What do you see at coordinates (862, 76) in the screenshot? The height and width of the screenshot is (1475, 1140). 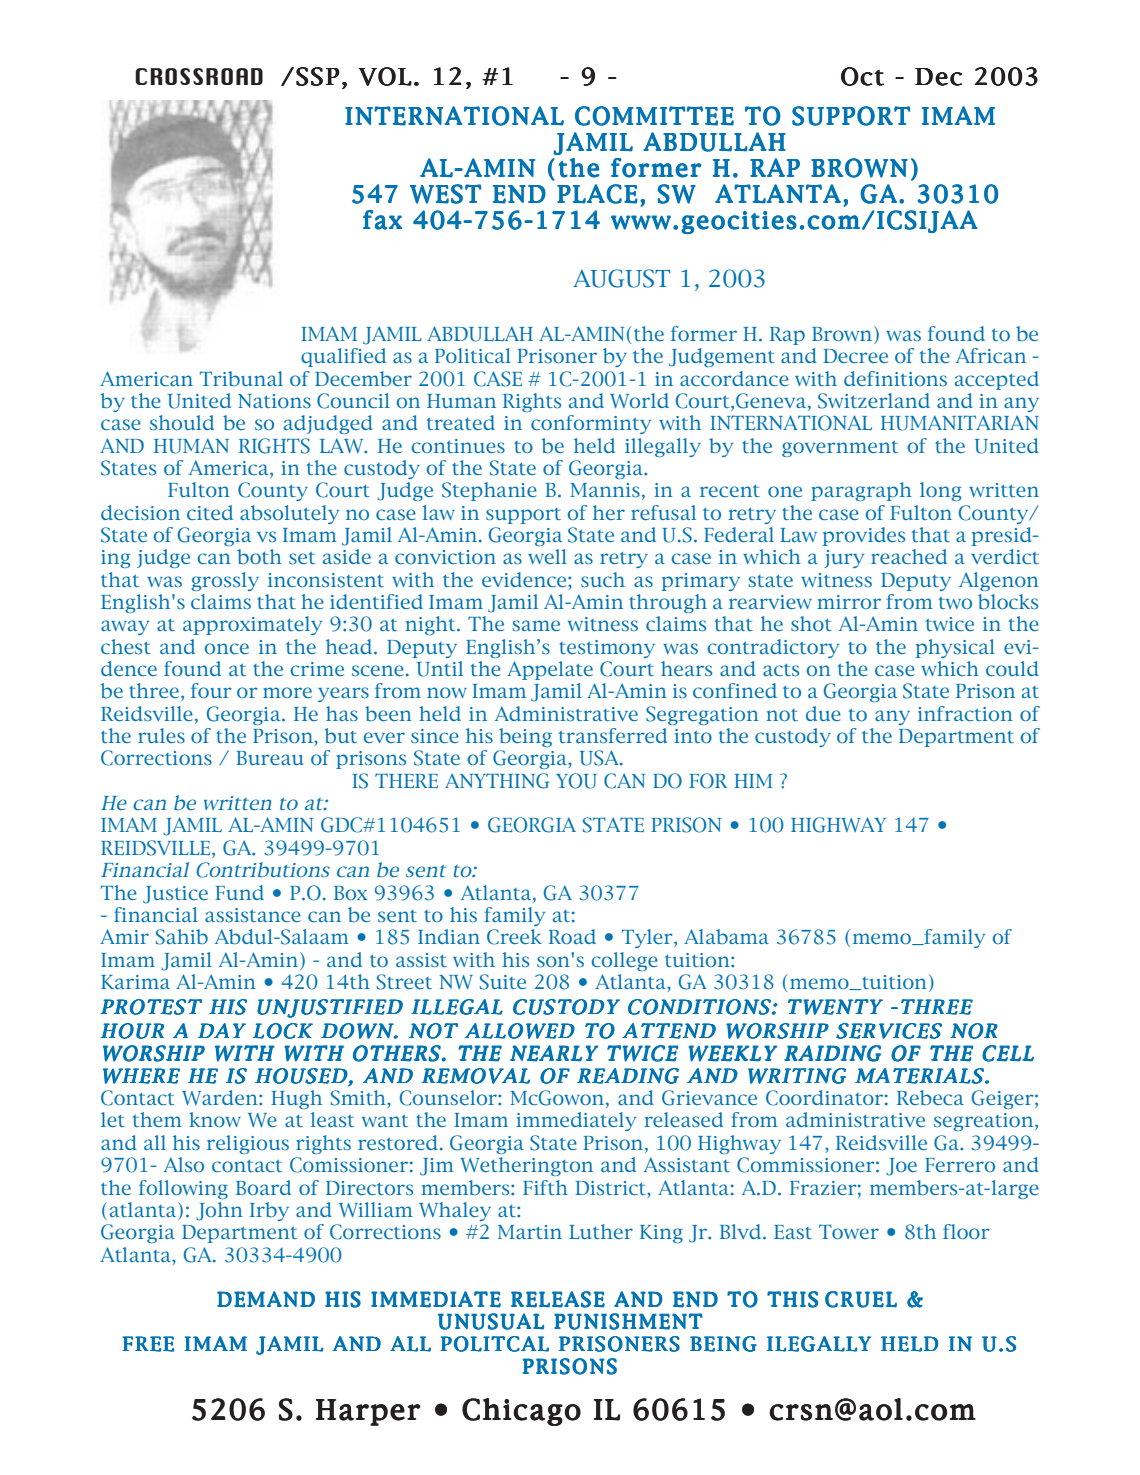 I see `Oct` at bounding box center [862, 76].
